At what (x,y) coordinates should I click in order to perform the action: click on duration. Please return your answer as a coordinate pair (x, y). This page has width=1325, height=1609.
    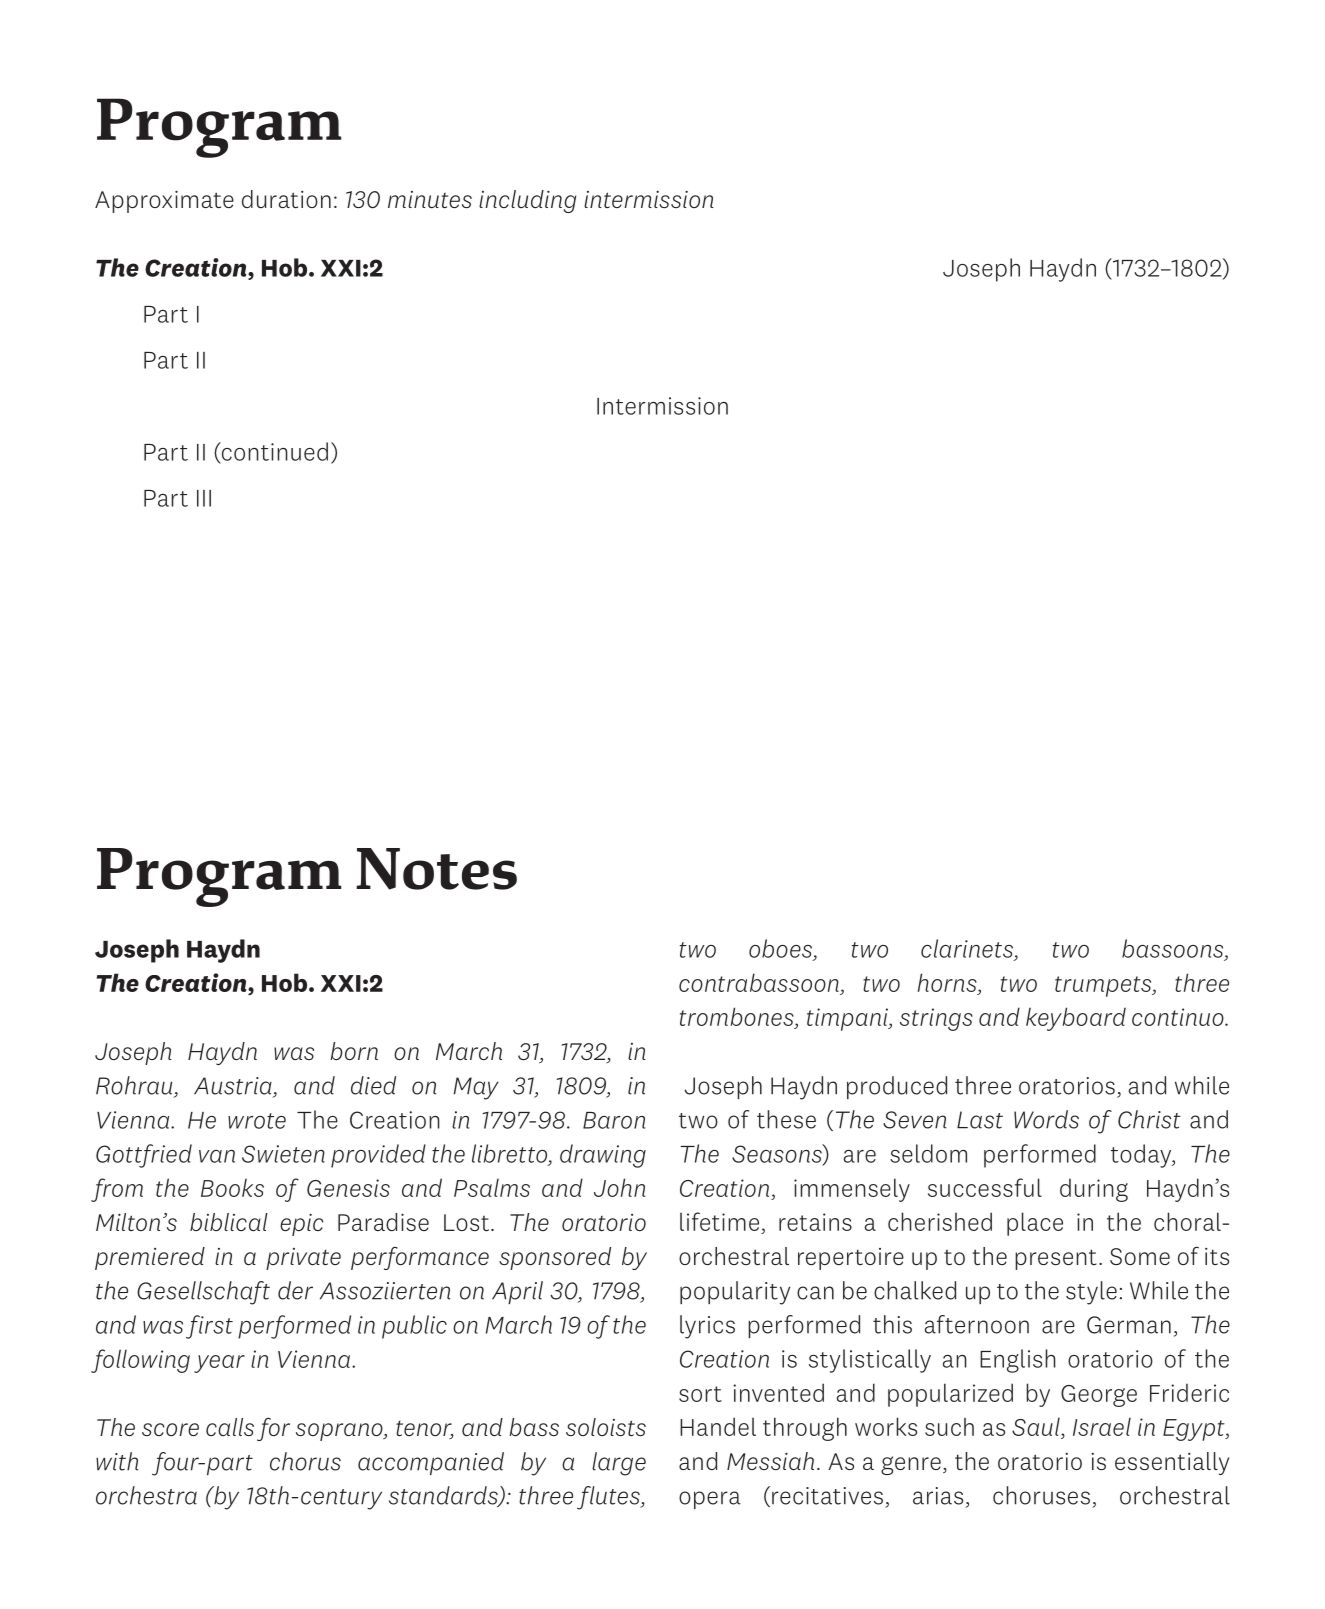
    Looking at the image, I should click on (286, 199).
